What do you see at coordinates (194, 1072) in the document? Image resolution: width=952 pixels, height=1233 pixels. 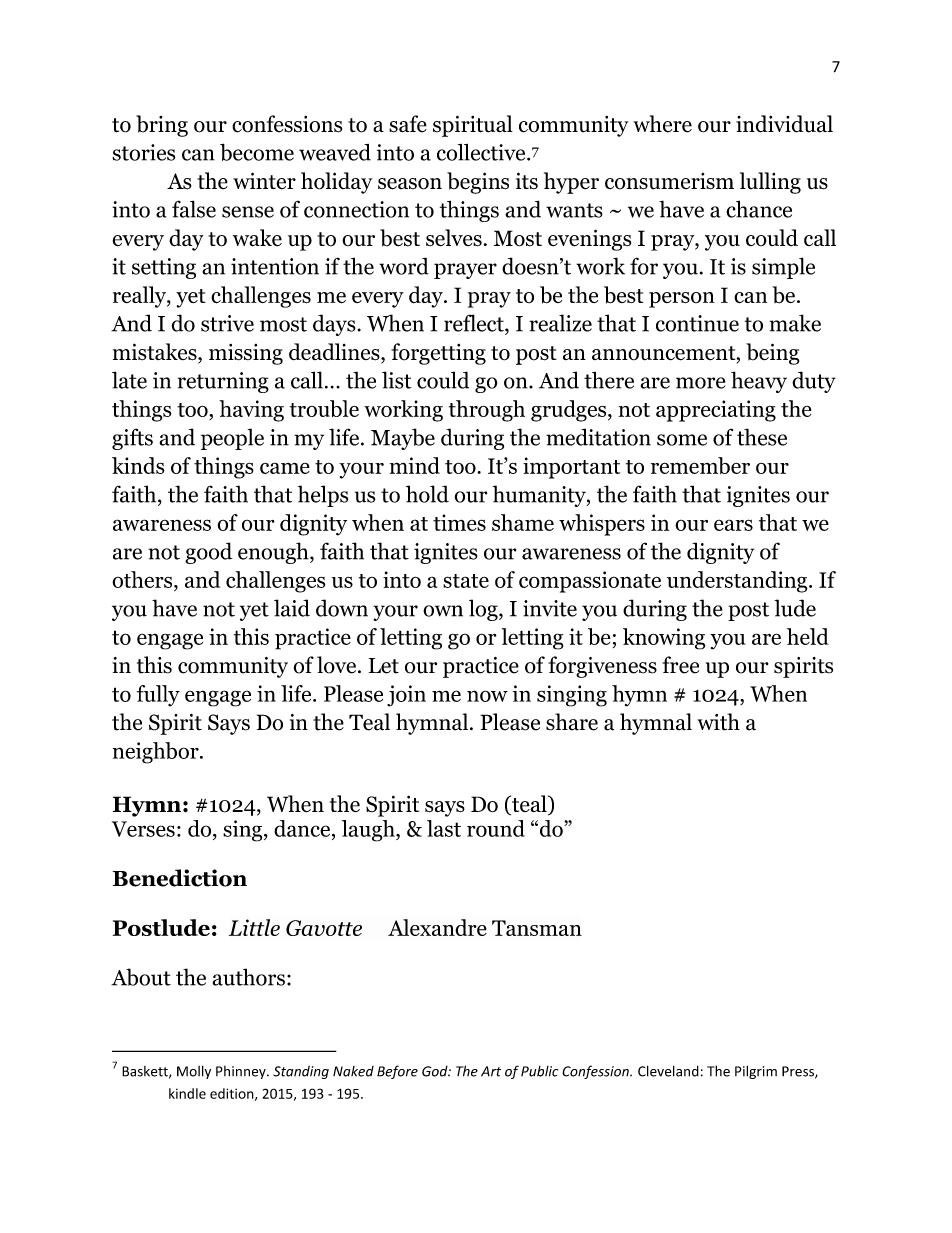 I see `Molly` at bounding box center [194, 1072].
